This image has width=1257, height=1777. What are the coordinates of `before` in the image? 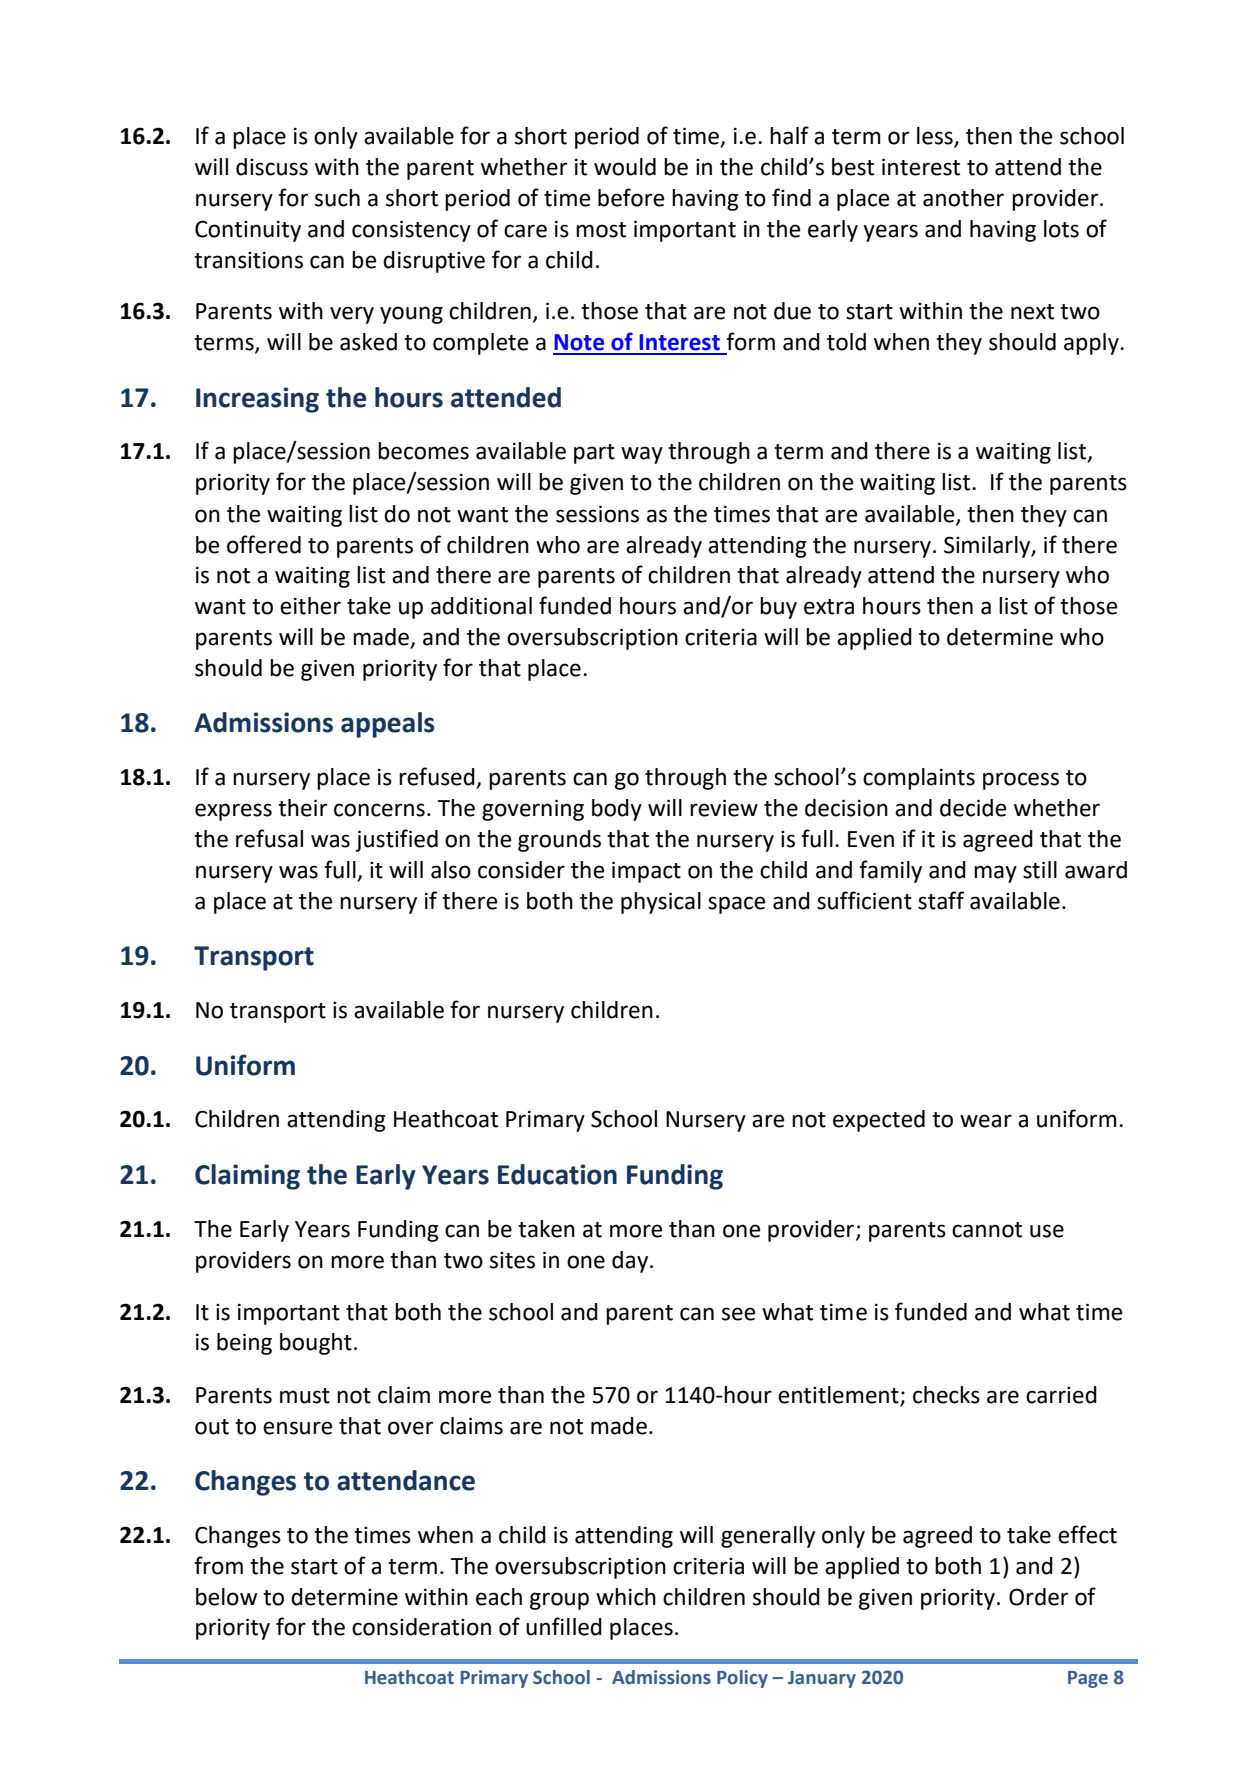 It's located at (631, 197).
